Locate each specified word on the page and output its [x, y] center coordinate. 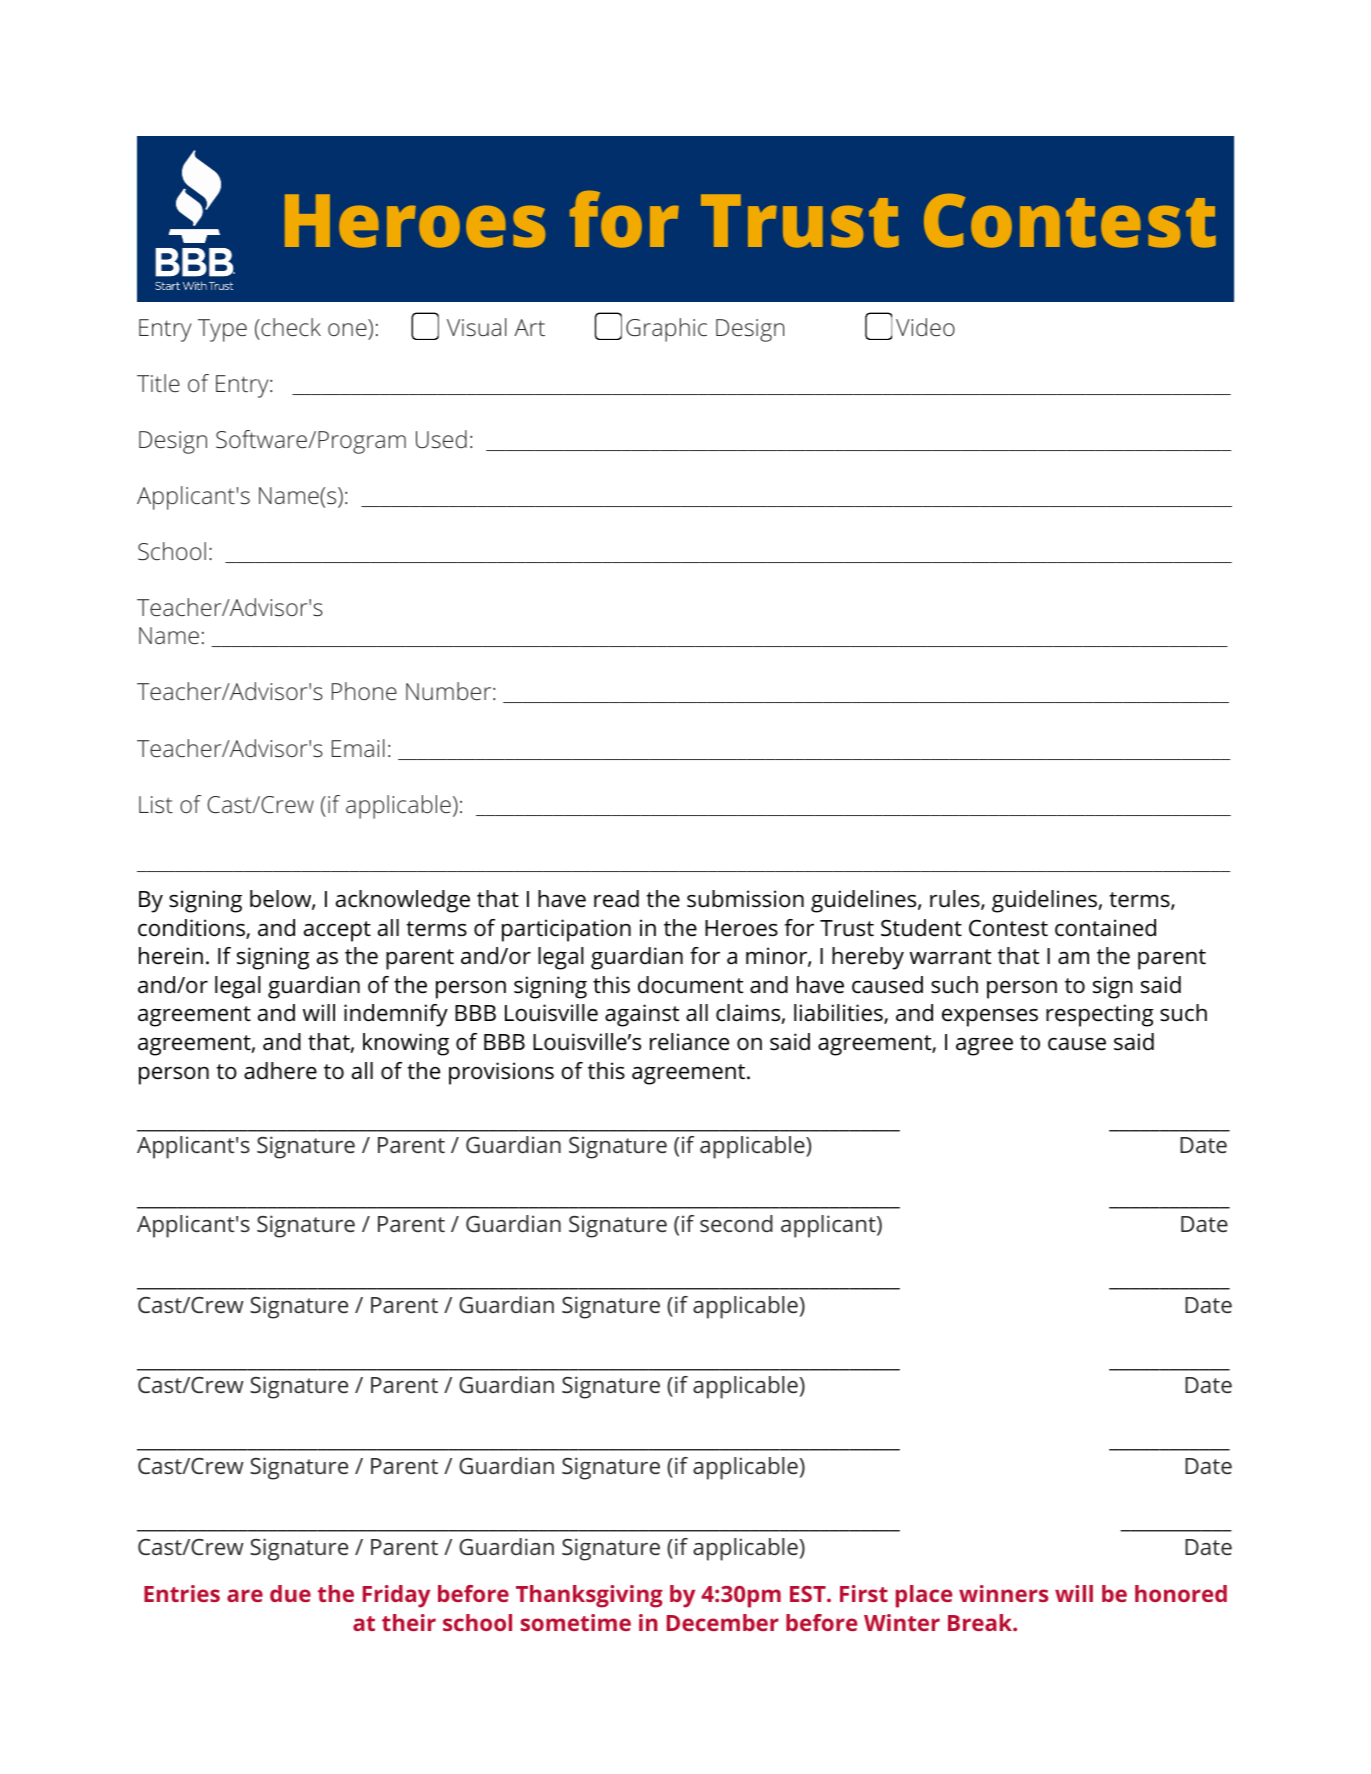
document [690, 985]
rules [956, 900]
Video [925, 327]
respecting [1100, 1015]
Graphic [666, 330]
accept [337, 931]
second [736, 1223]
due [290, 1593]
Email [358, 748]
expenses [990, 1018]
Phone [364, 691]
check [290, 327]
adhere [280, 1071]
